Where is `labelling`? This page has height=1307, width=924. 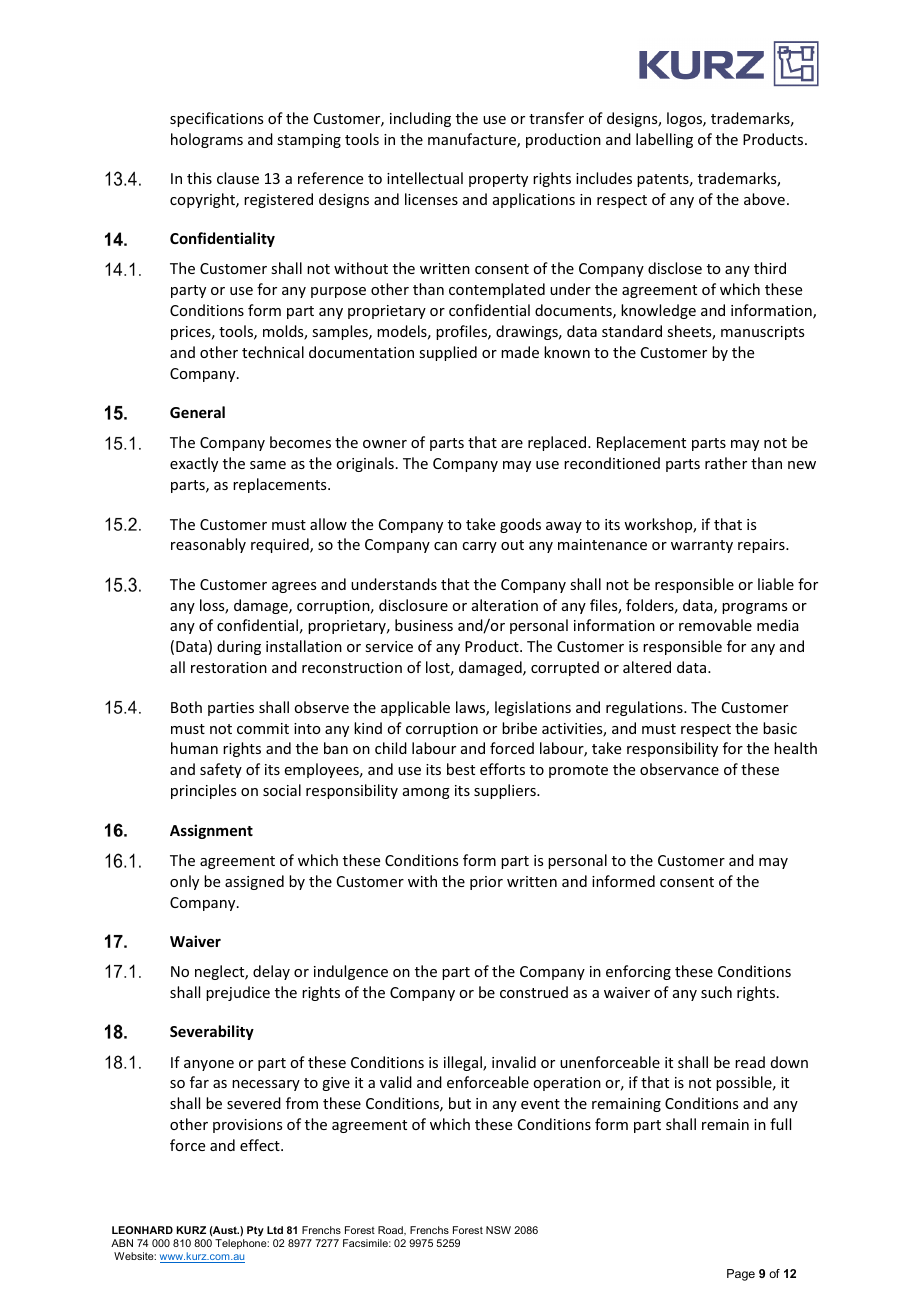 labelling is located at coordinates (664, 140).
